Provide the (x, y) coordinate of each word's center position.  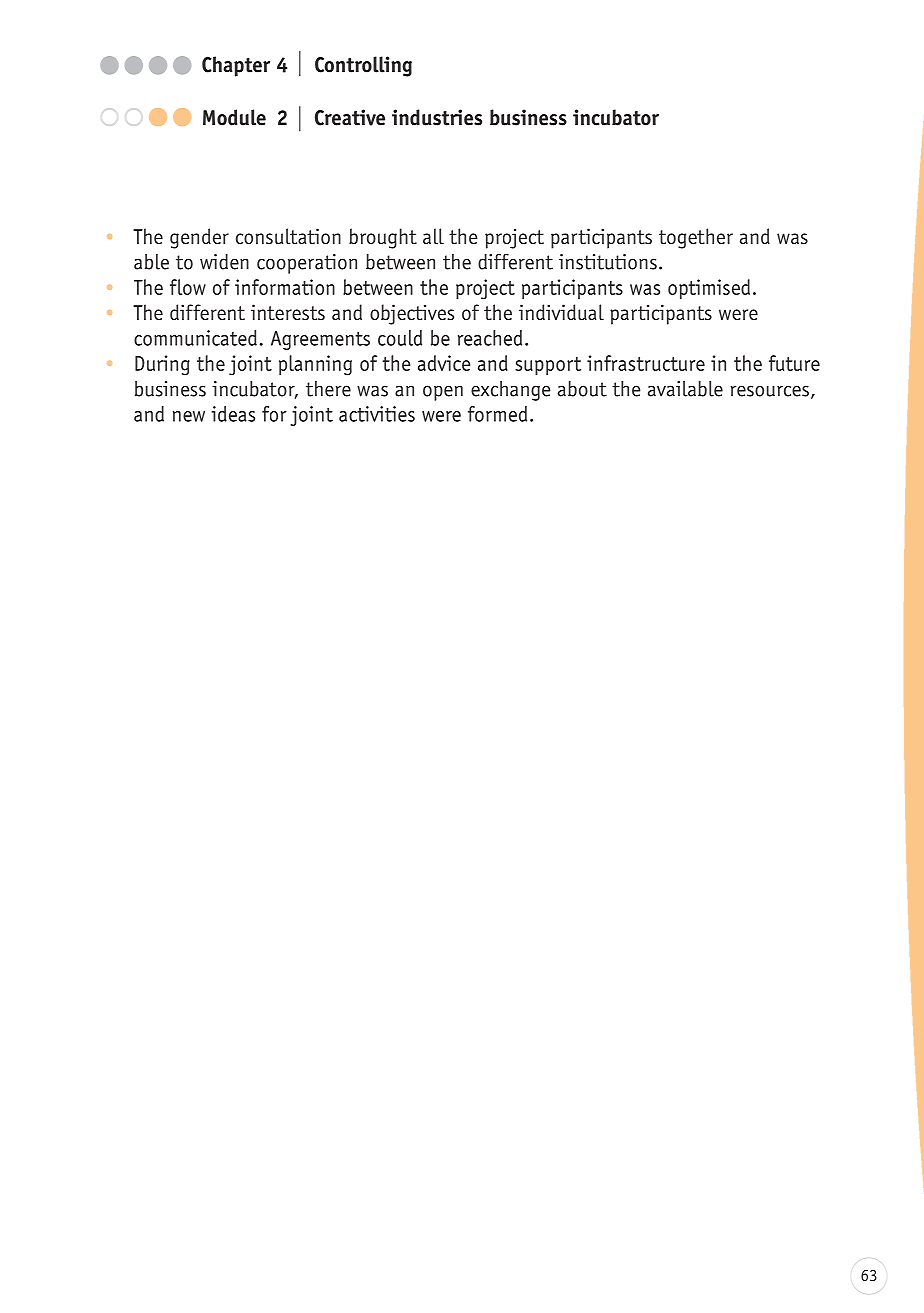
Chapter (236, 66)
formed (497, 414)
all (433, 236)
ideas (233, 414)
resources (770, 391)
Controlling (363, 66)
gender (199, 238)
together (696, 238)
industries (437, 117)
